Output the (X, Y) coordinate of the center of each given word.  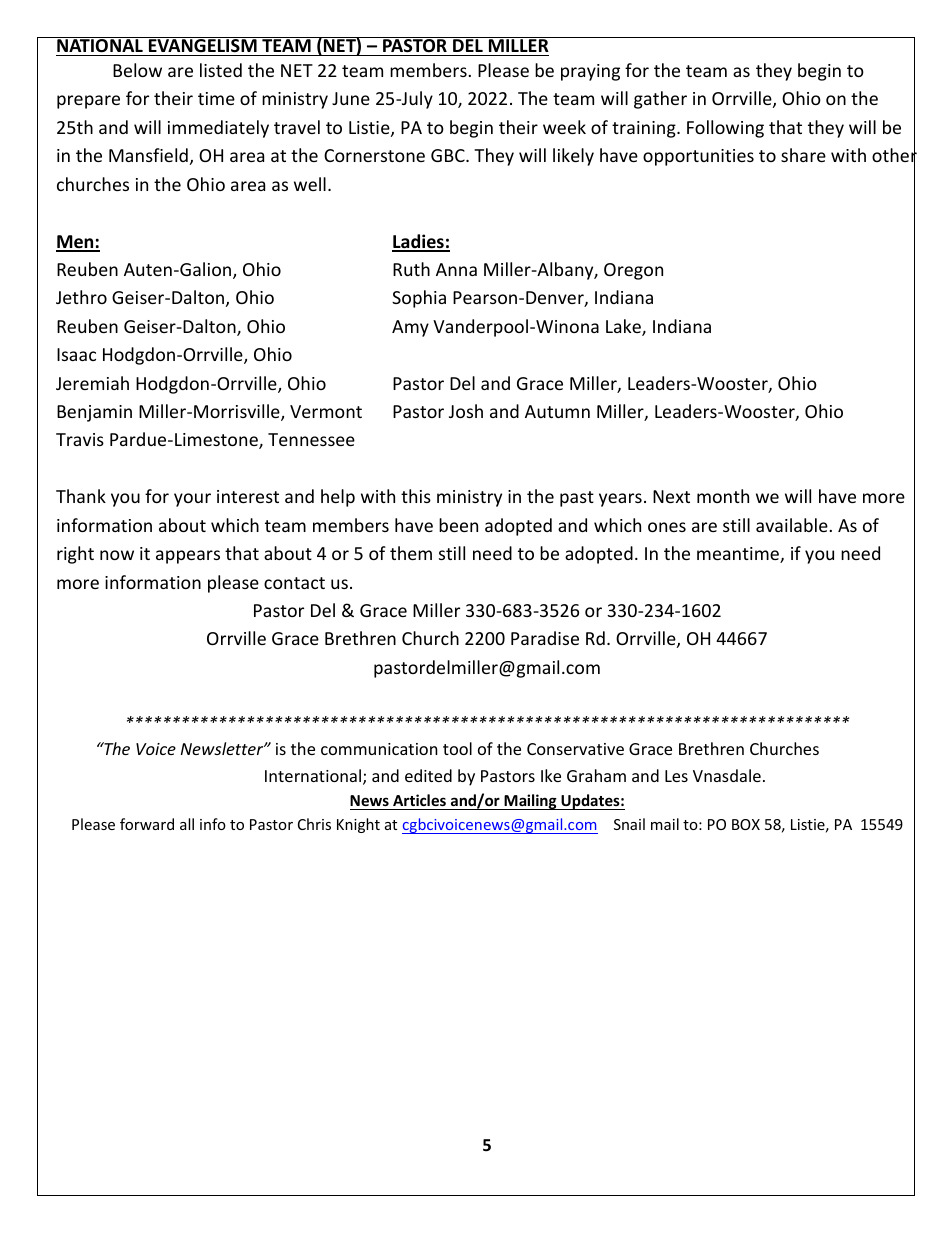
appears (188, 557)
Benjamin (94, 413)
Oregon (633, 271)
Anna (456, 269)
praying (590, 72)
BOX (746, 824)
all (187, 824)
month (723, 496)
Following (725, 129)
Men (76, 243)
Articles (419, 800)
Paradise (545, 638)
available (792, 525)
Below (137, 70)
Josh (466, 411)
